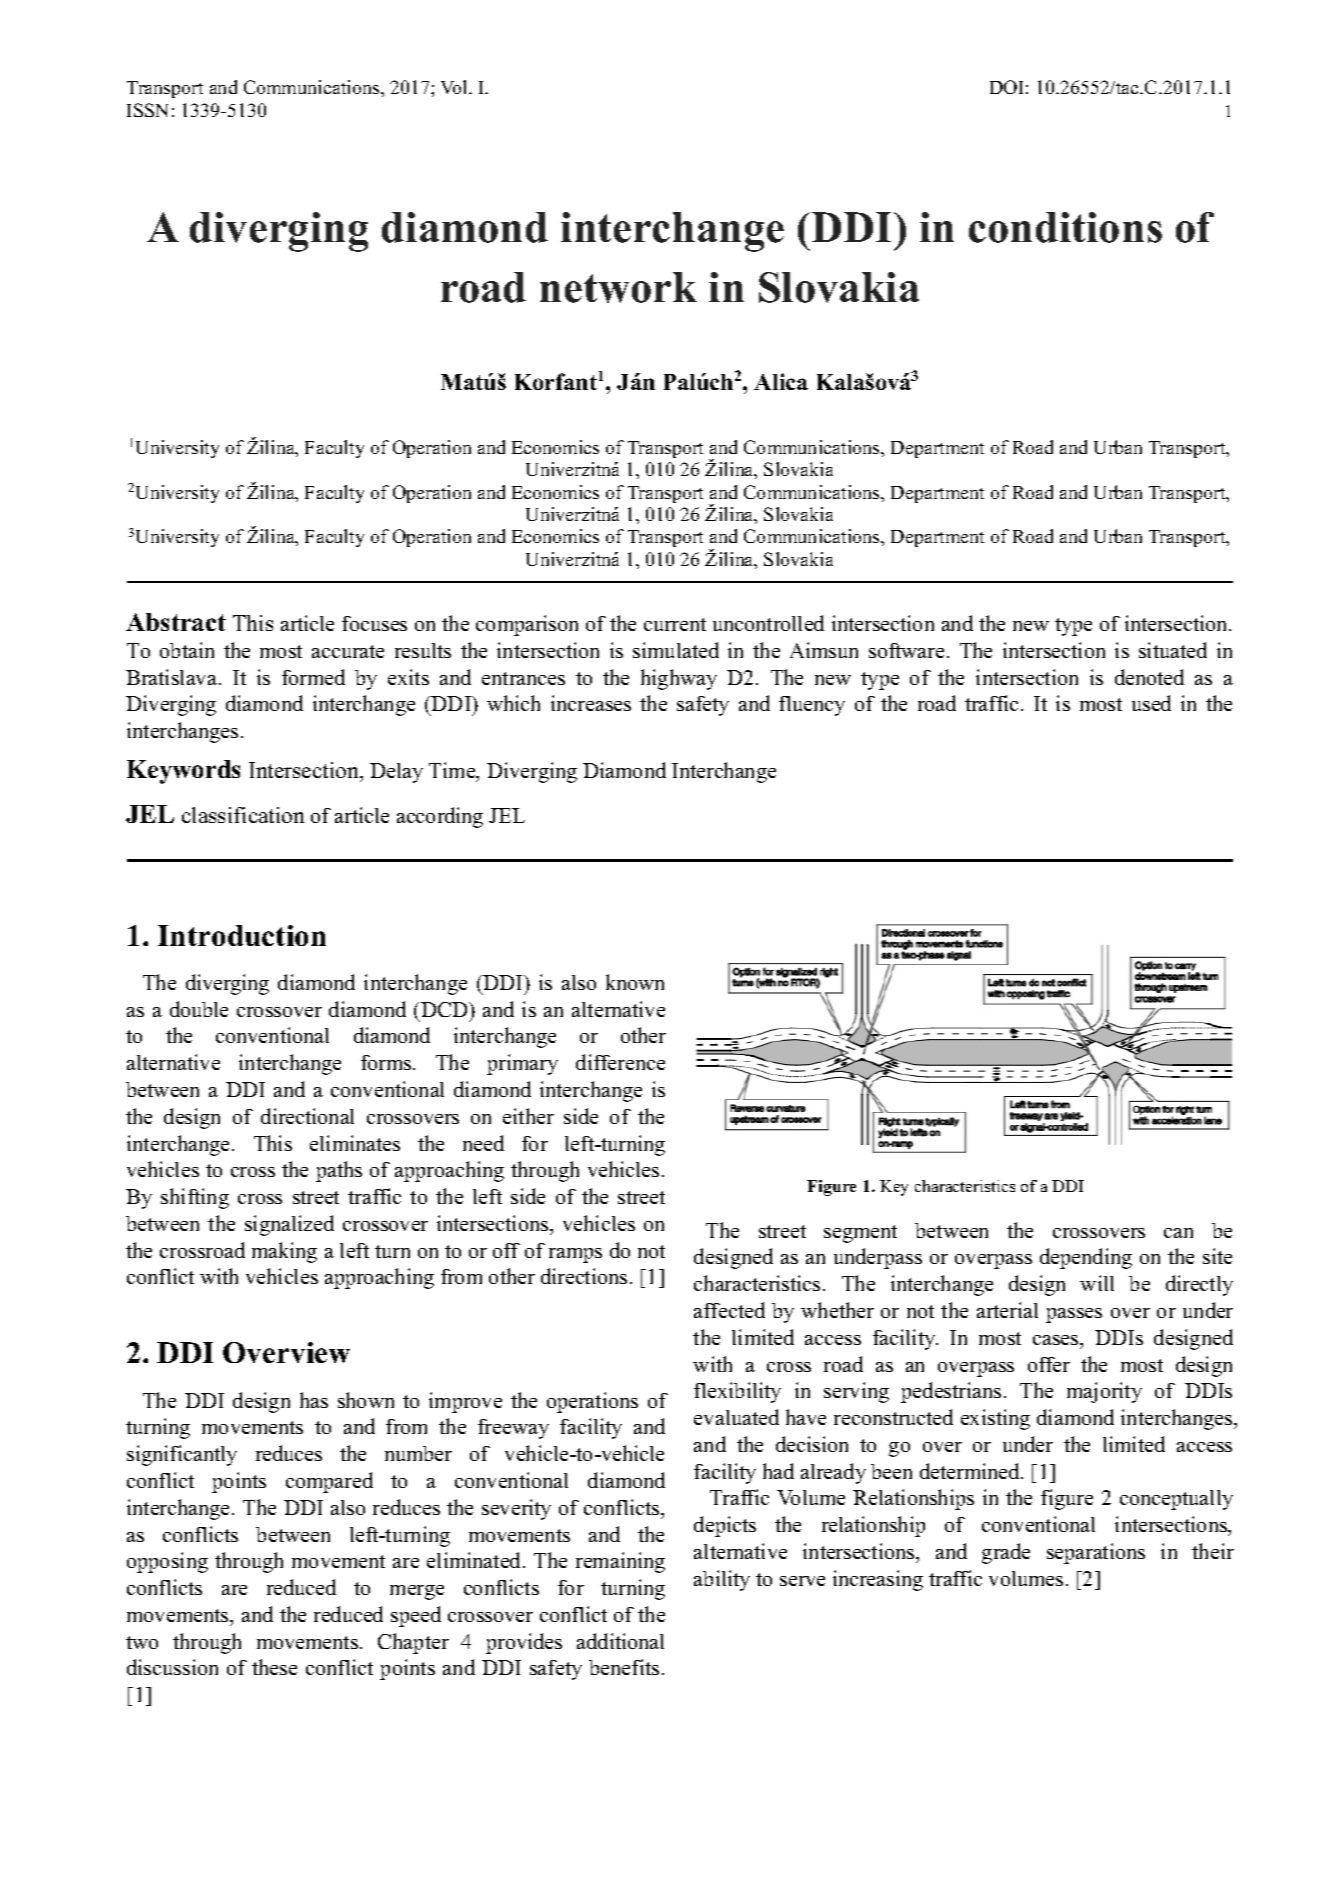 This screenshot has width=1328, height=1879. Describe the element at coordinates (1096, 1553) in the screenshot. I see `separations` at that location.
